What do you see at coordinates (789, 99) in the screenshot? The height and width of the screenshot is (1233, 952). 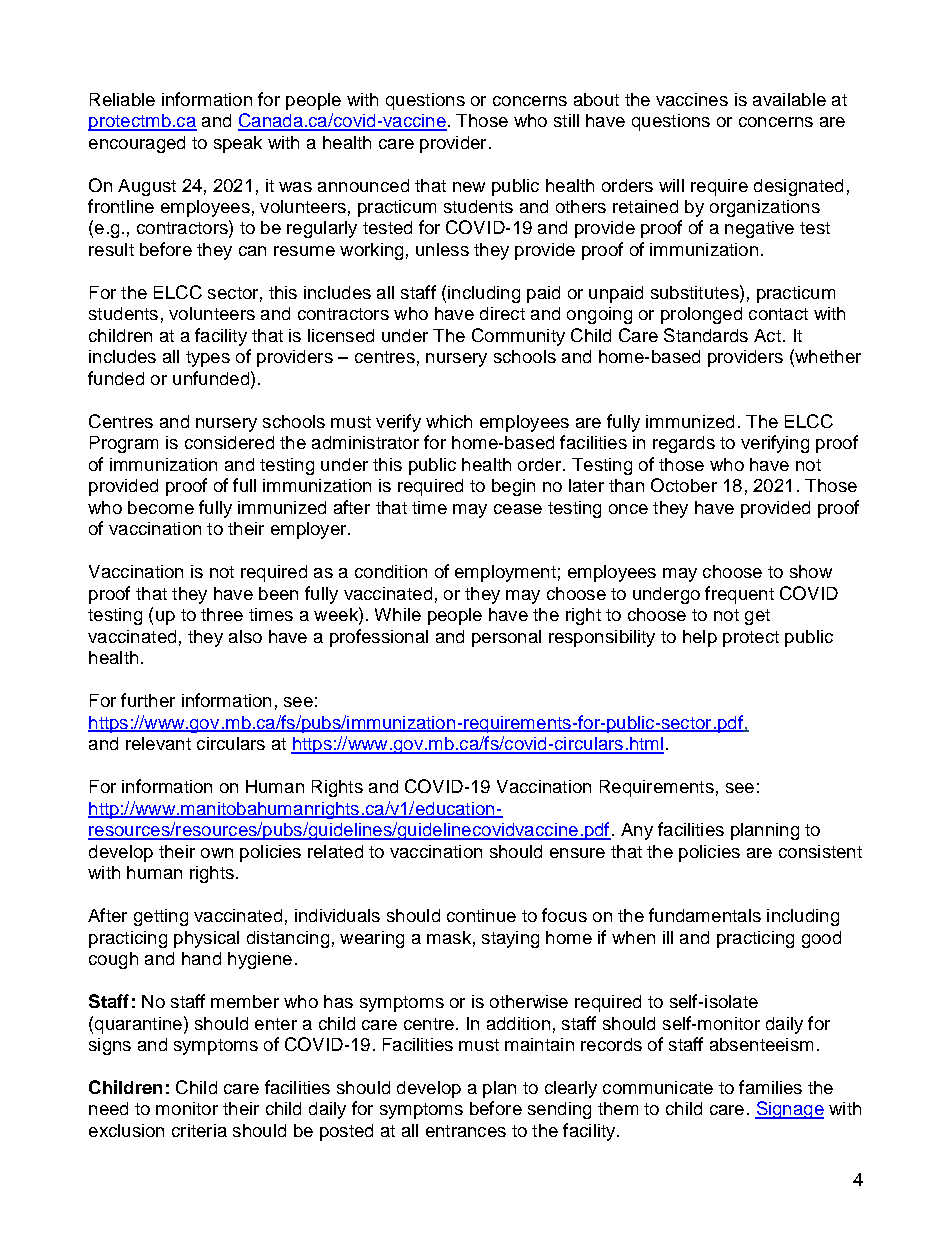 I see `available` at bounding box center [789, 99].
